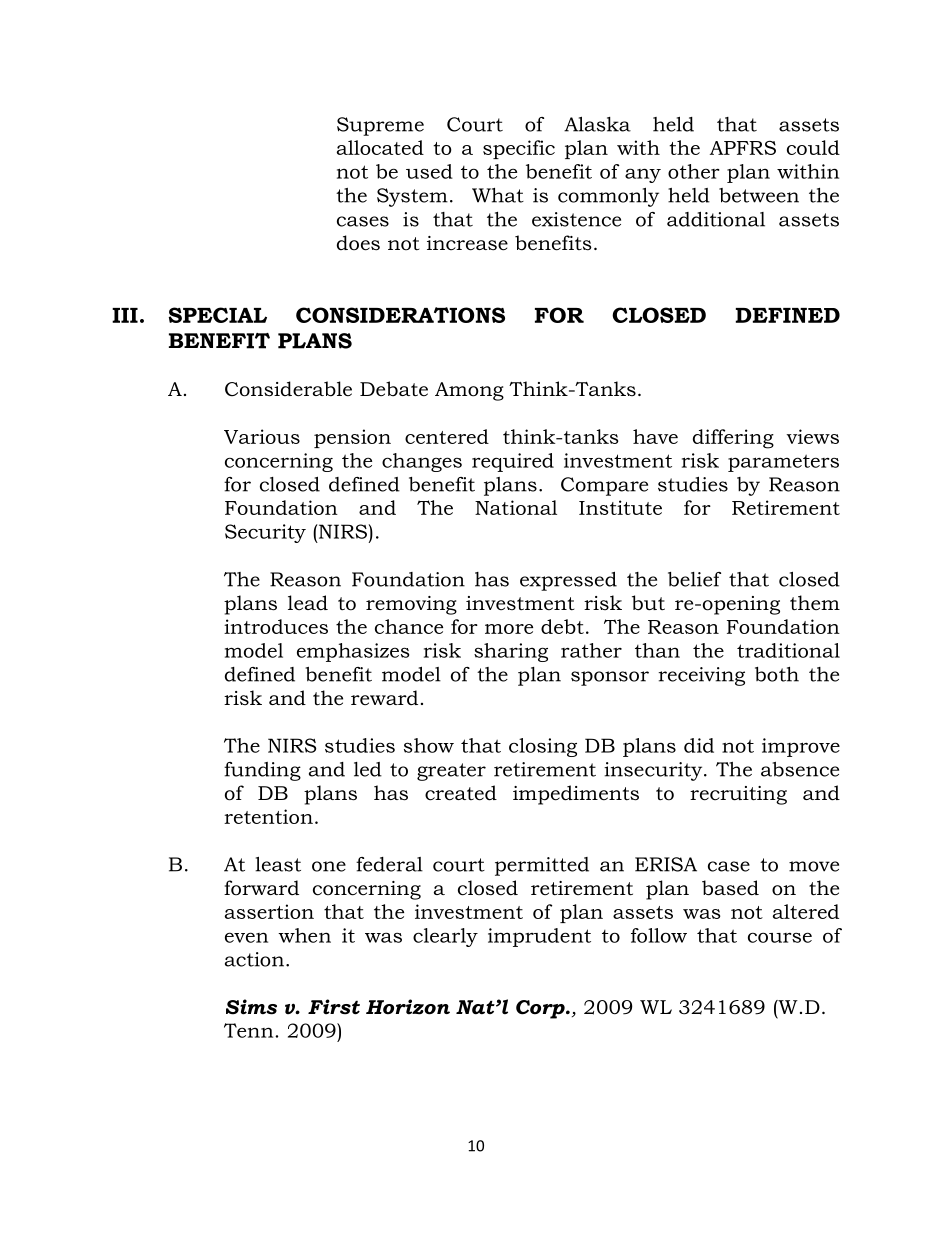  I want to click on specific, so click(519, 149).
